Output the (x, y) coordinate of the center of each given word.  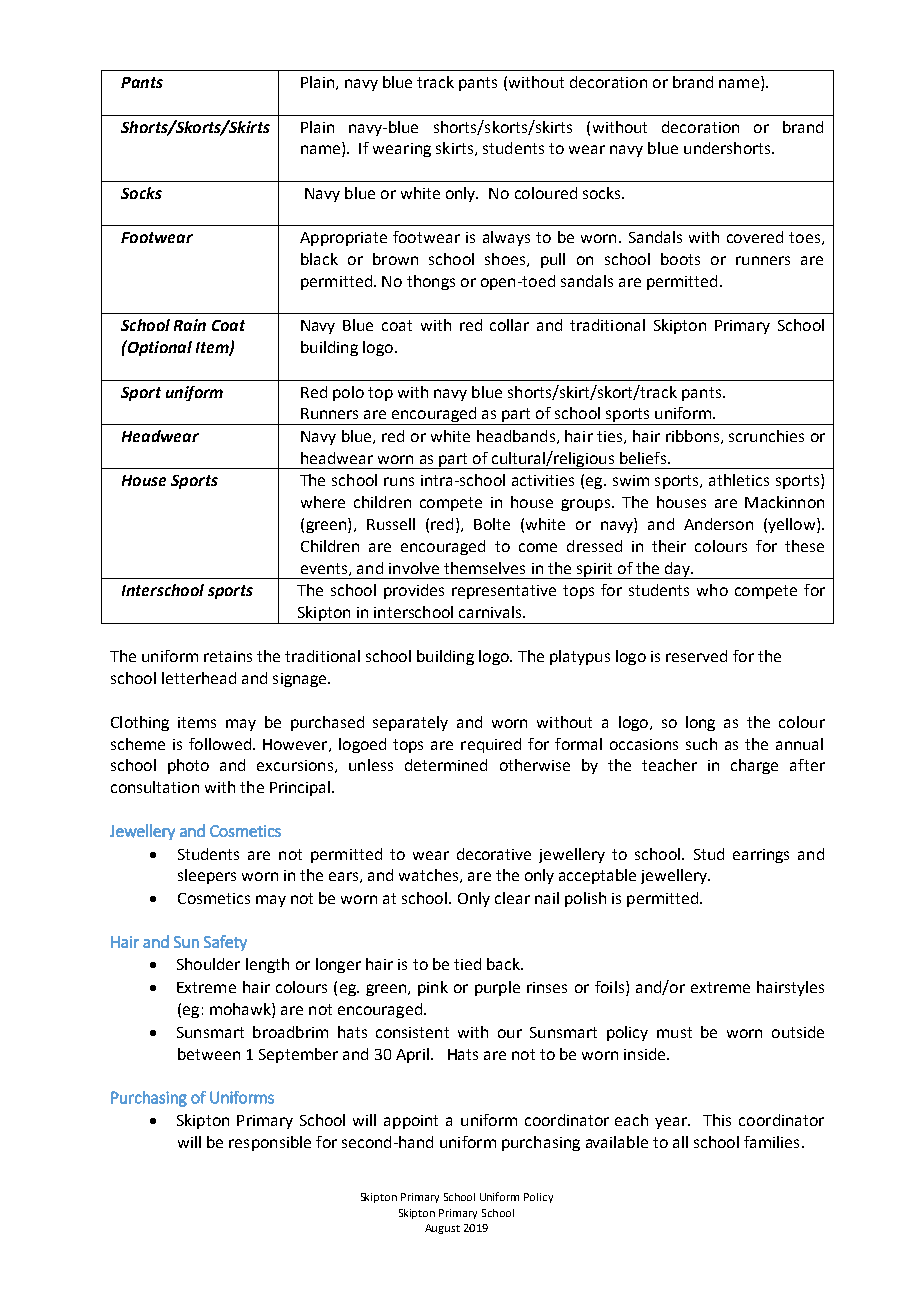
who (712, 590)
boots (680, 259)
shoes (506, 260)
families (771, 1142)
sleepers (207, 876)
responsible (270, 1143)
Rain (190, 325)
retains (228, 656)
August (442, 1229)
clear (512, 898)
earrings (761, 856)
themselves (484, 568)
